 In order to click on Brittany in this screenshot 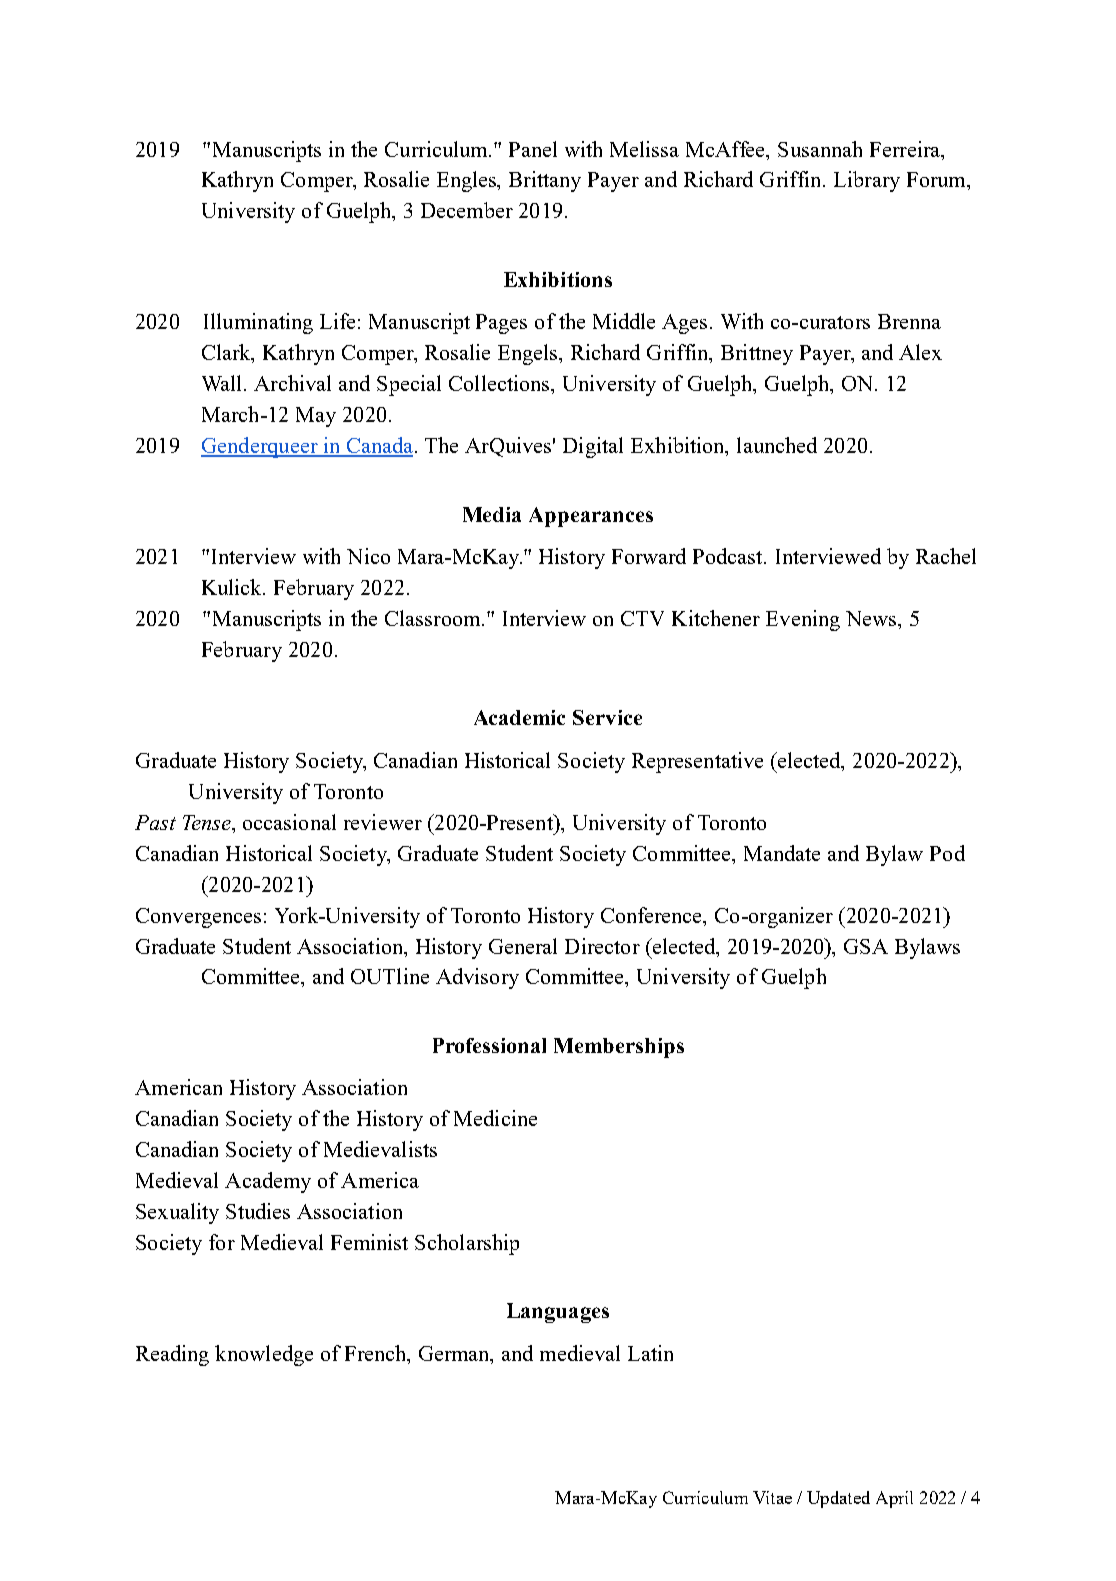, I will do `click(545, 181)`.
